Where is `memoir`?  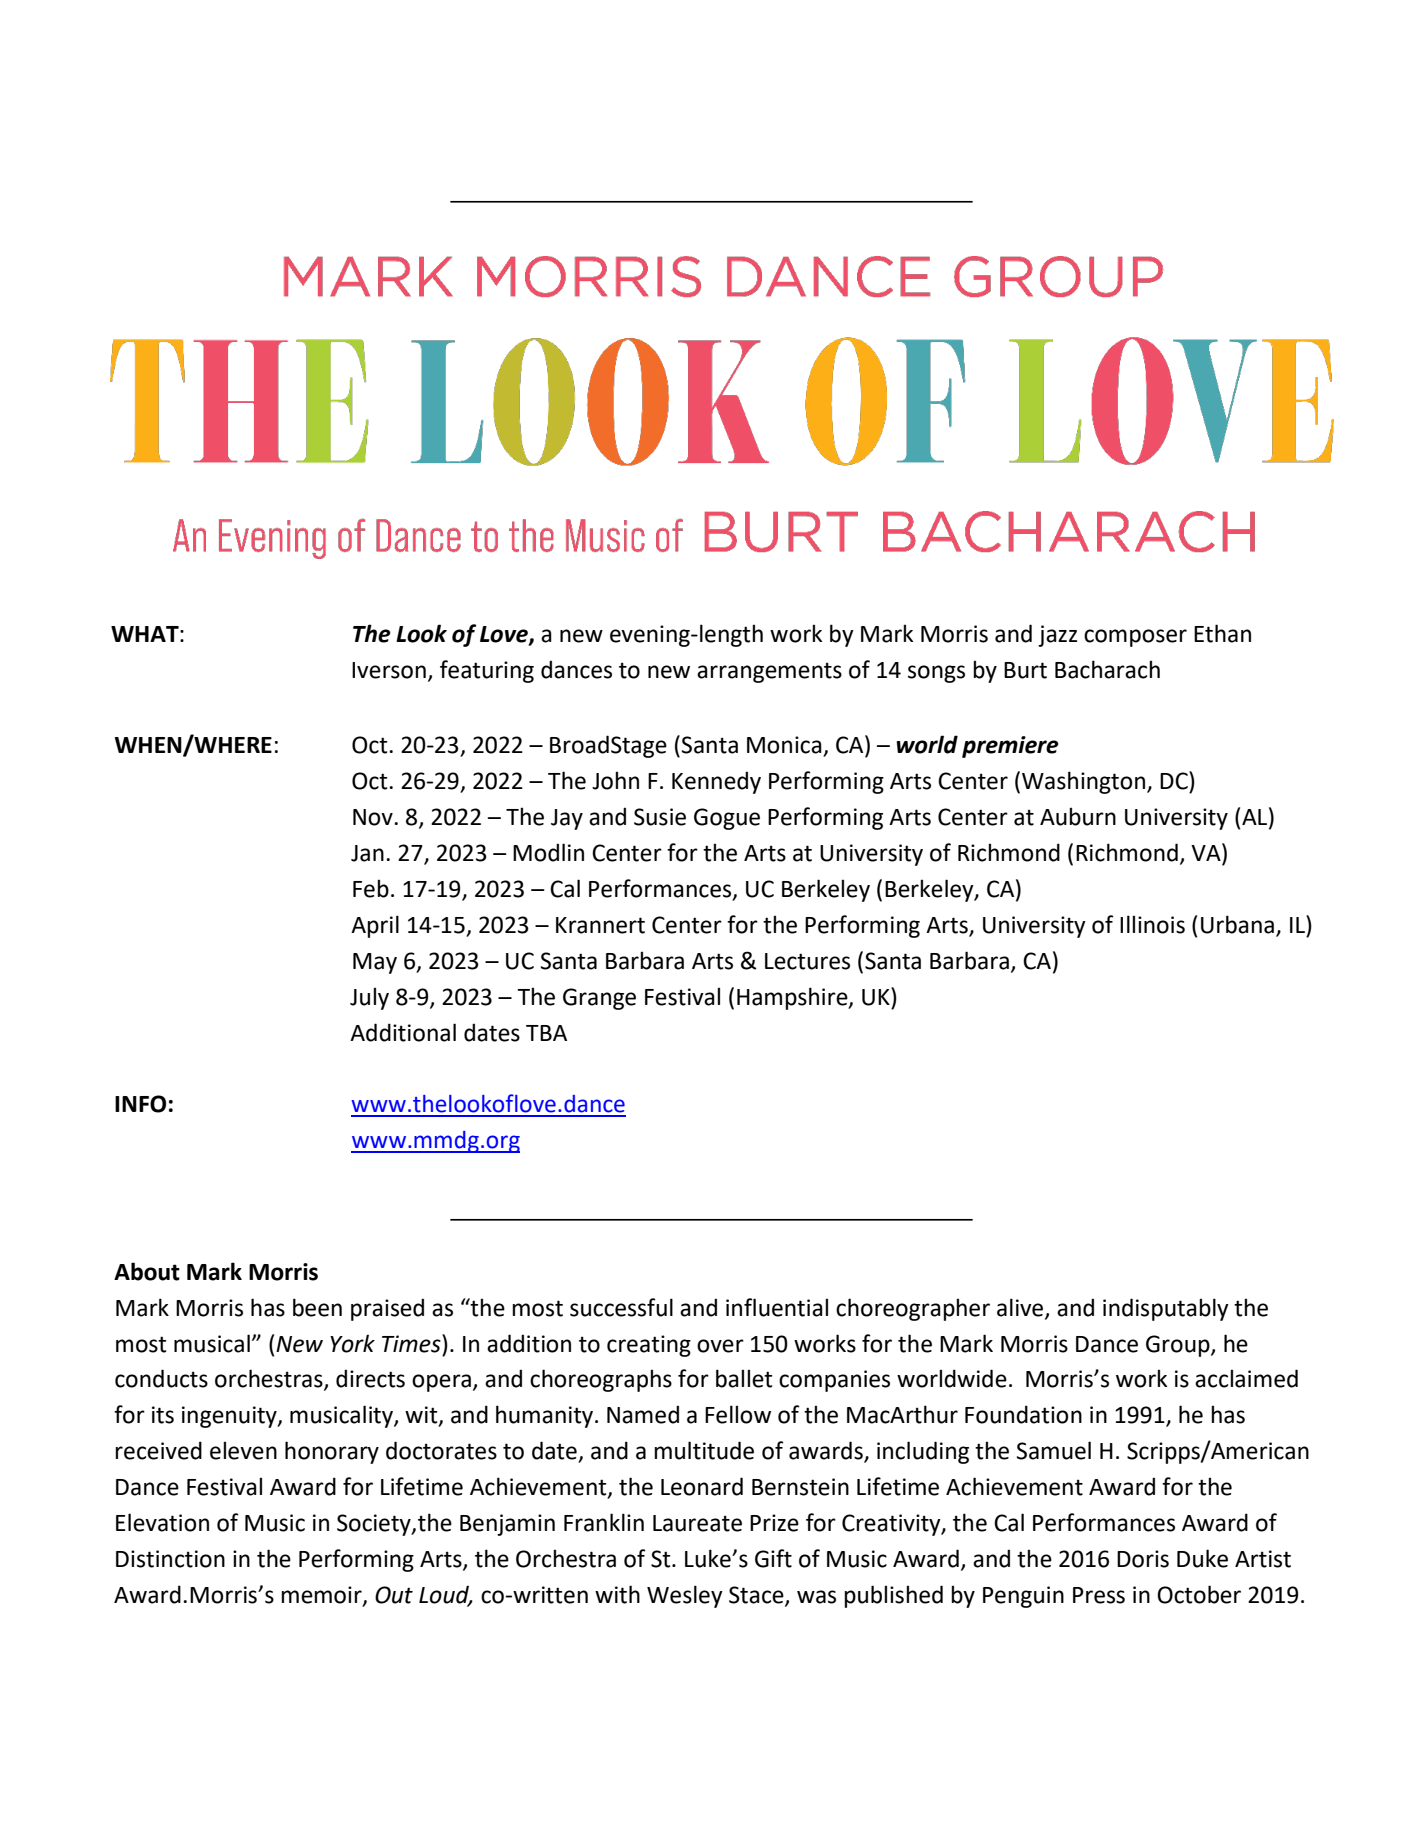 memoir is located at coordinates (322, 1595).
